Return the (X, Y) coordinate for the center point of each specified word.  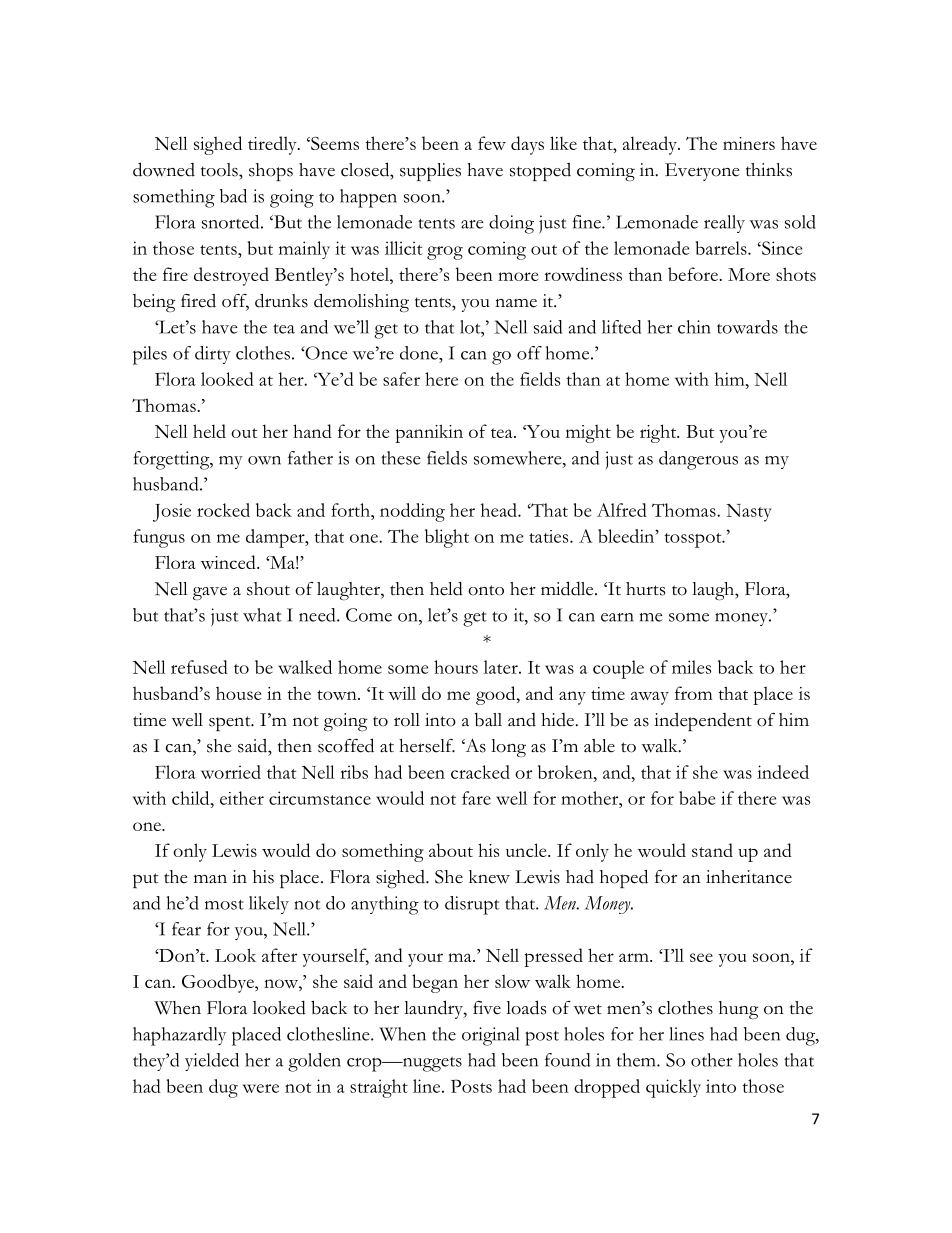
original (491, 1036)
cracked (480, 772)
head (500, 510)
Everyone (702, 172)
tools (220, 170)
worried (231, 772)
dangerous (698, 460)
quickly (673, 1088)
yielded (212, 1062)
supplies (430, 172)
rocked (223, 510)
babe (697, 798)
